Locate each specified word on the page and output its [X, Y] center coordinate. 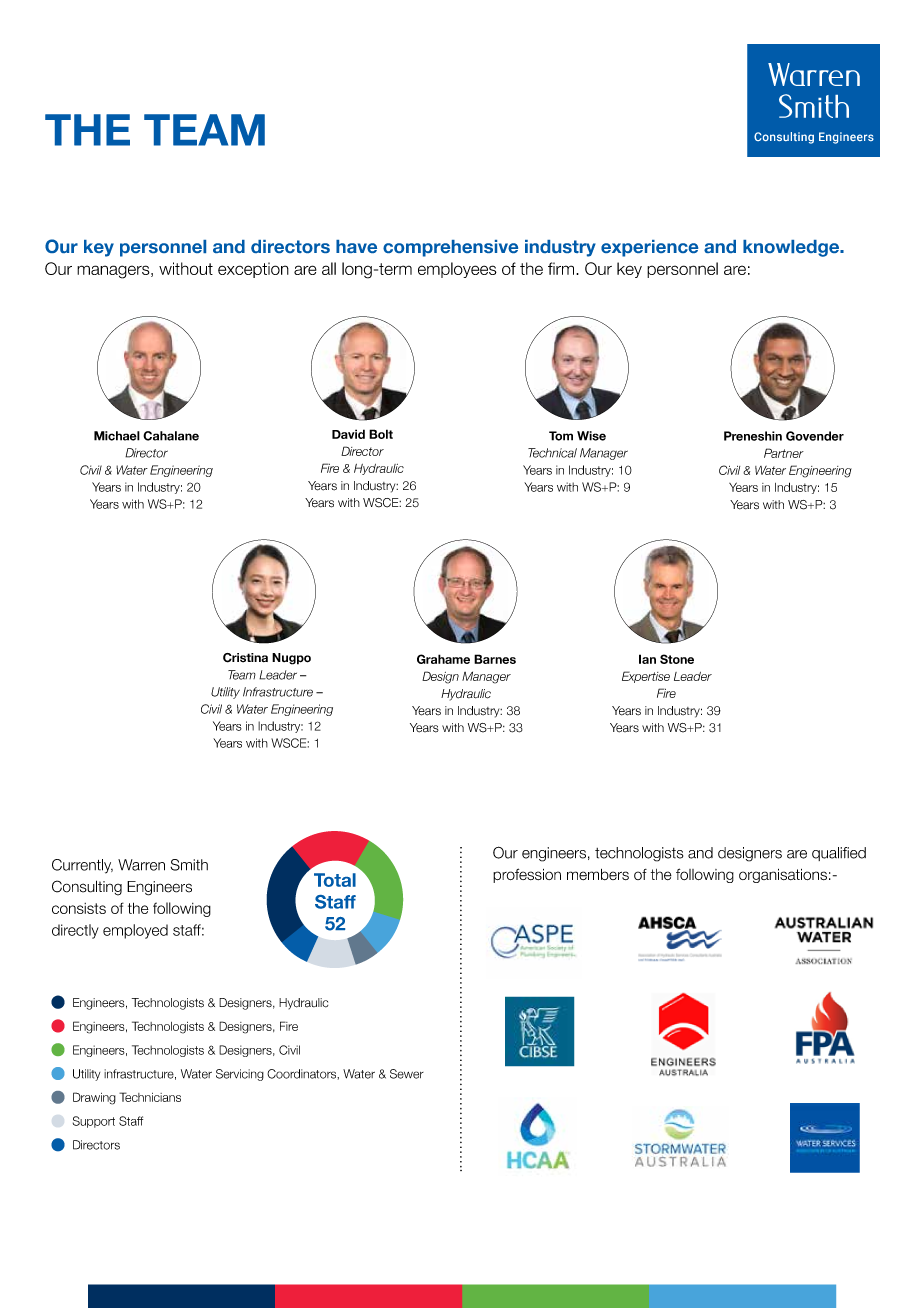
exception [253, 270]
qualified [839, 854]
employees [457, 270]
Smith [189, 865]
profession [527, 875]
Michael [117, 436]
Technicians [150, 1097]
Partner [784, 453]
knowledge [792, 248]
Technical [552, 453]
